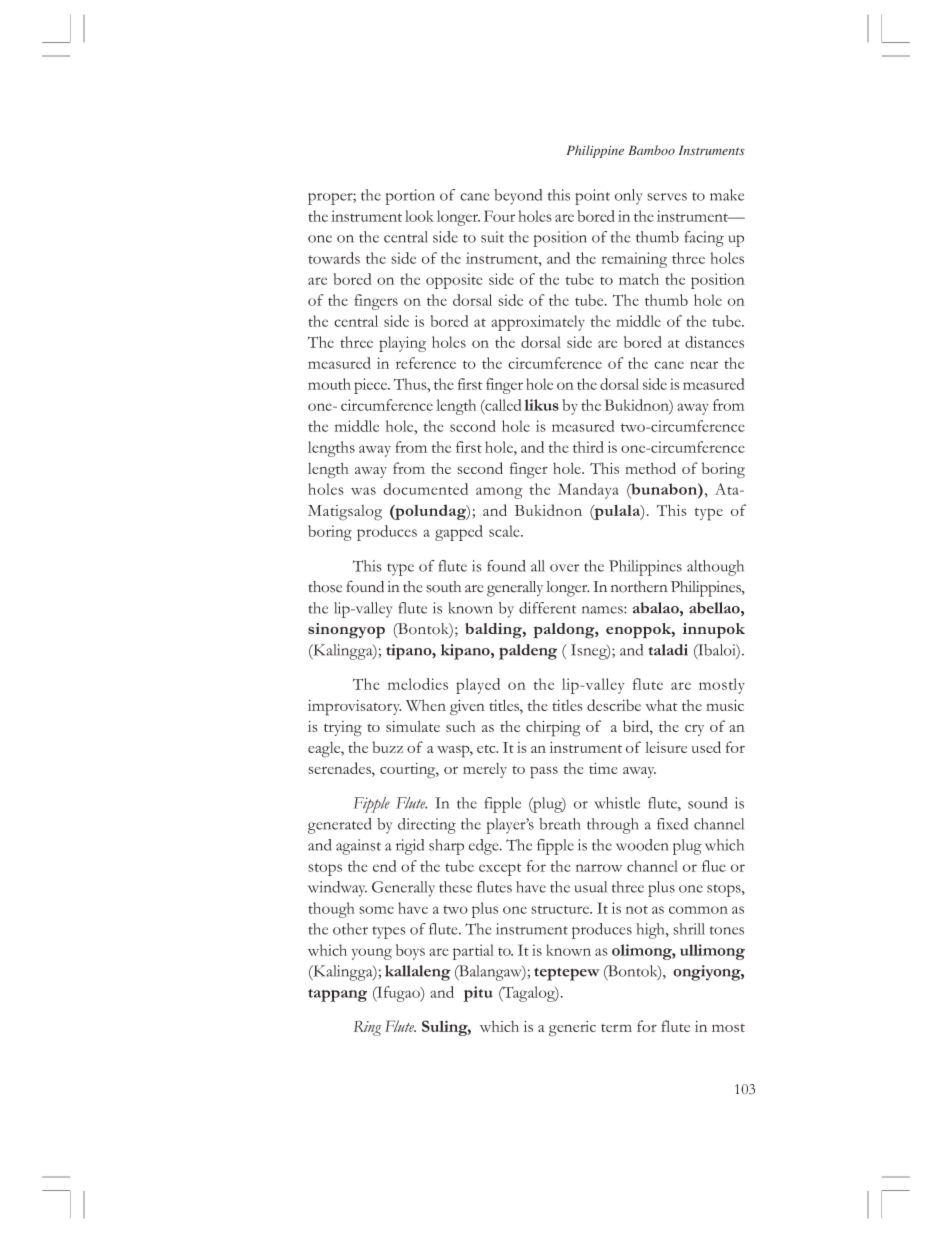 Image resolution: width=952 pixels, height=1233 pixels. Describe the element at coordinates (547, 608) in the document. I see `different` at that location.
